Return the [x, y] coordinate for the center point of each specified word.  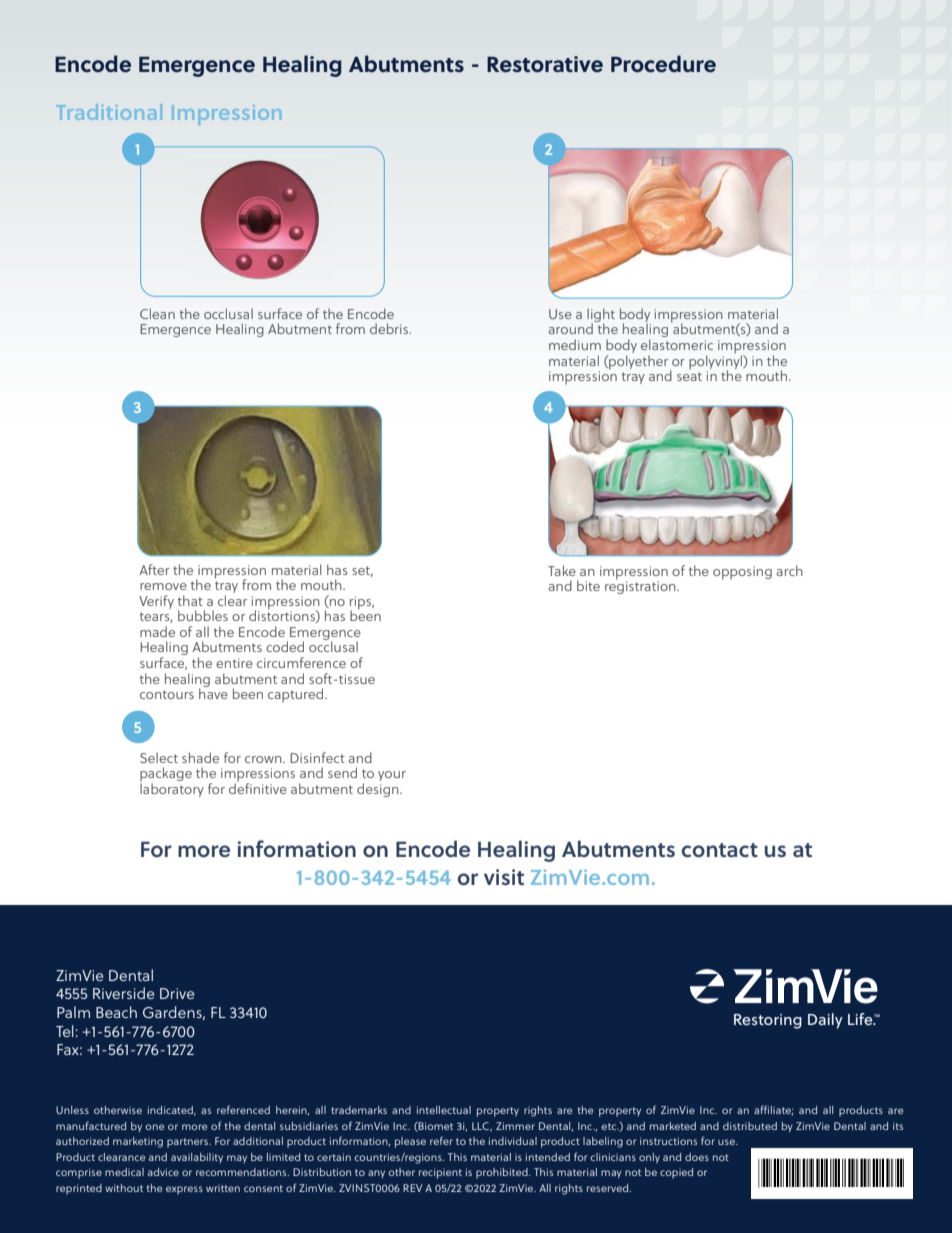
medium [575, 344]
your [392, 776]
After [154, 569]
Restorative [545, 64]
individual [513, 1141]
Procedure [663, 64]
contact [719, 850]
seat [689, 376]
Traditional [109, 112]
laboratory [172, 789]
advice [163, 1172]
